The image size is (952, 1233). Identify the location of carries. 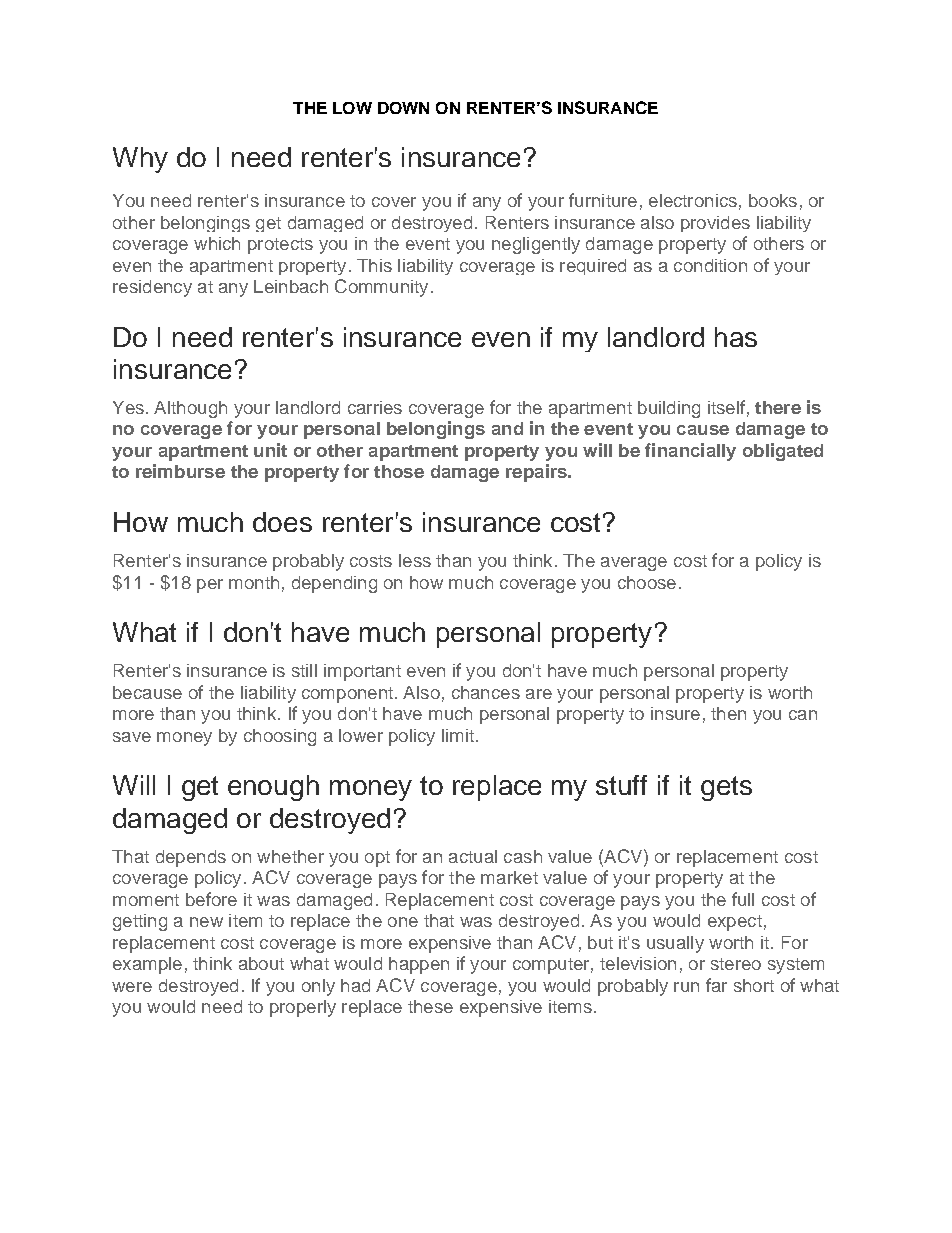
(375, 407).
